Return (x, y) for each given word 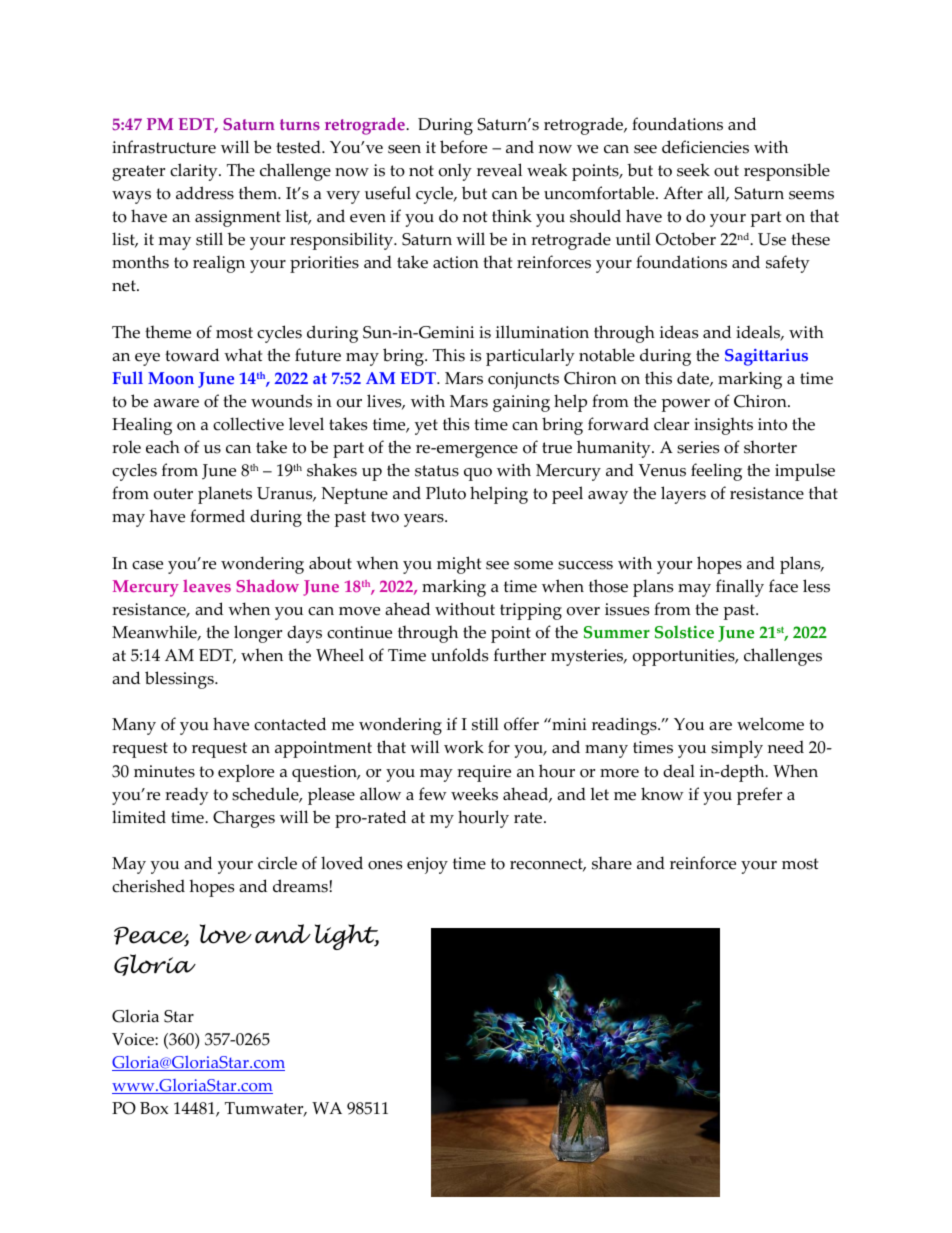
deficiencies (705, 147)
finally (740, 588)
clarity (195, 172)
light (347, 937)
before (463, 147)
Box (154, 1108)
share (612, 863)
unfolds (459, 655)
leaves (207, 586)
